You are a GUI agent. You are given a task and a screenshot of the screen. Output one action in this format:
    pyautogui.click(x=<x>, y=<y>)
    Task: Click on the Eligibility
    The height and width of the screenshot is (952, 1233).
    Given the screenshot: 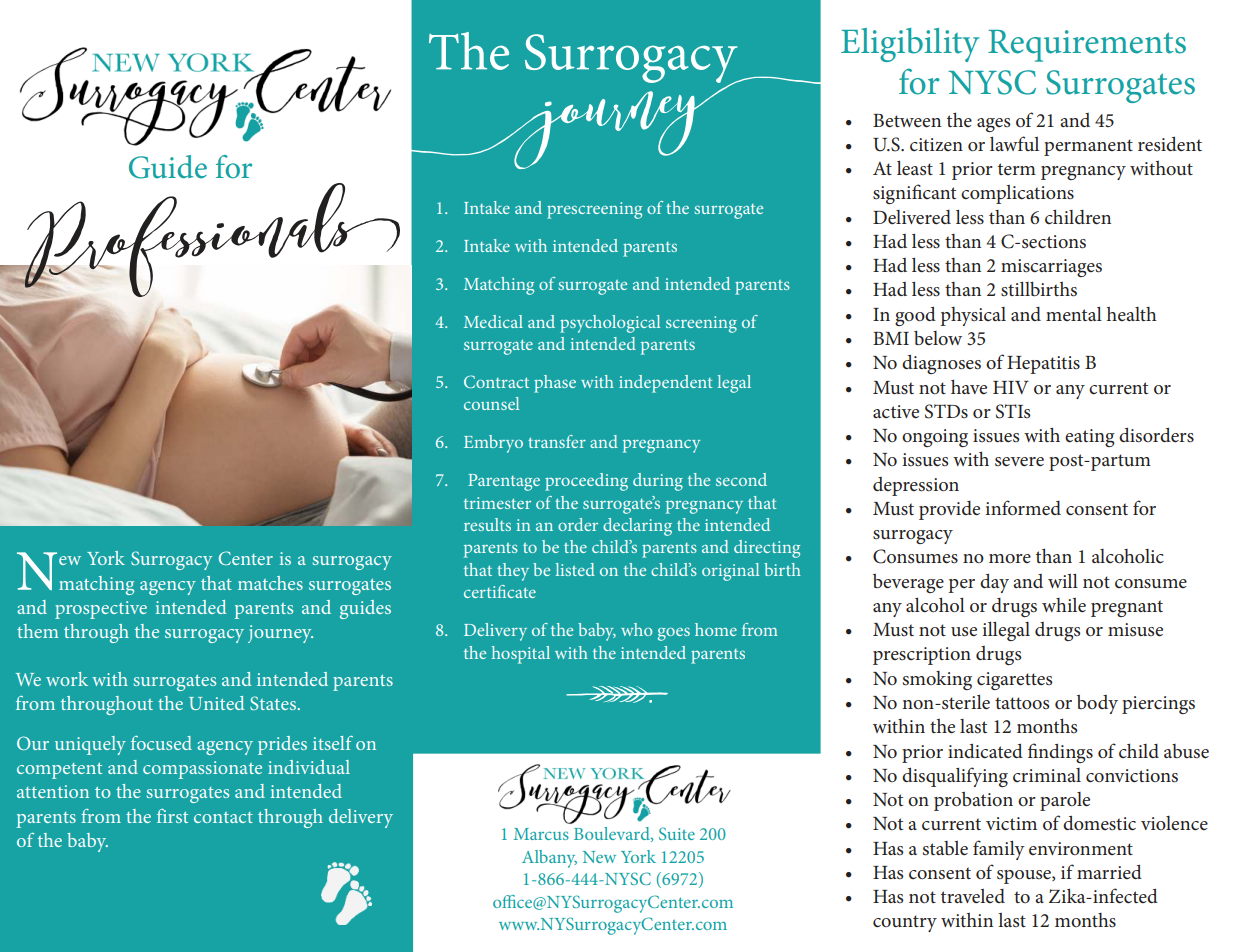 What is the action you would take?
    pyautogui.click(x=910, y=45)
